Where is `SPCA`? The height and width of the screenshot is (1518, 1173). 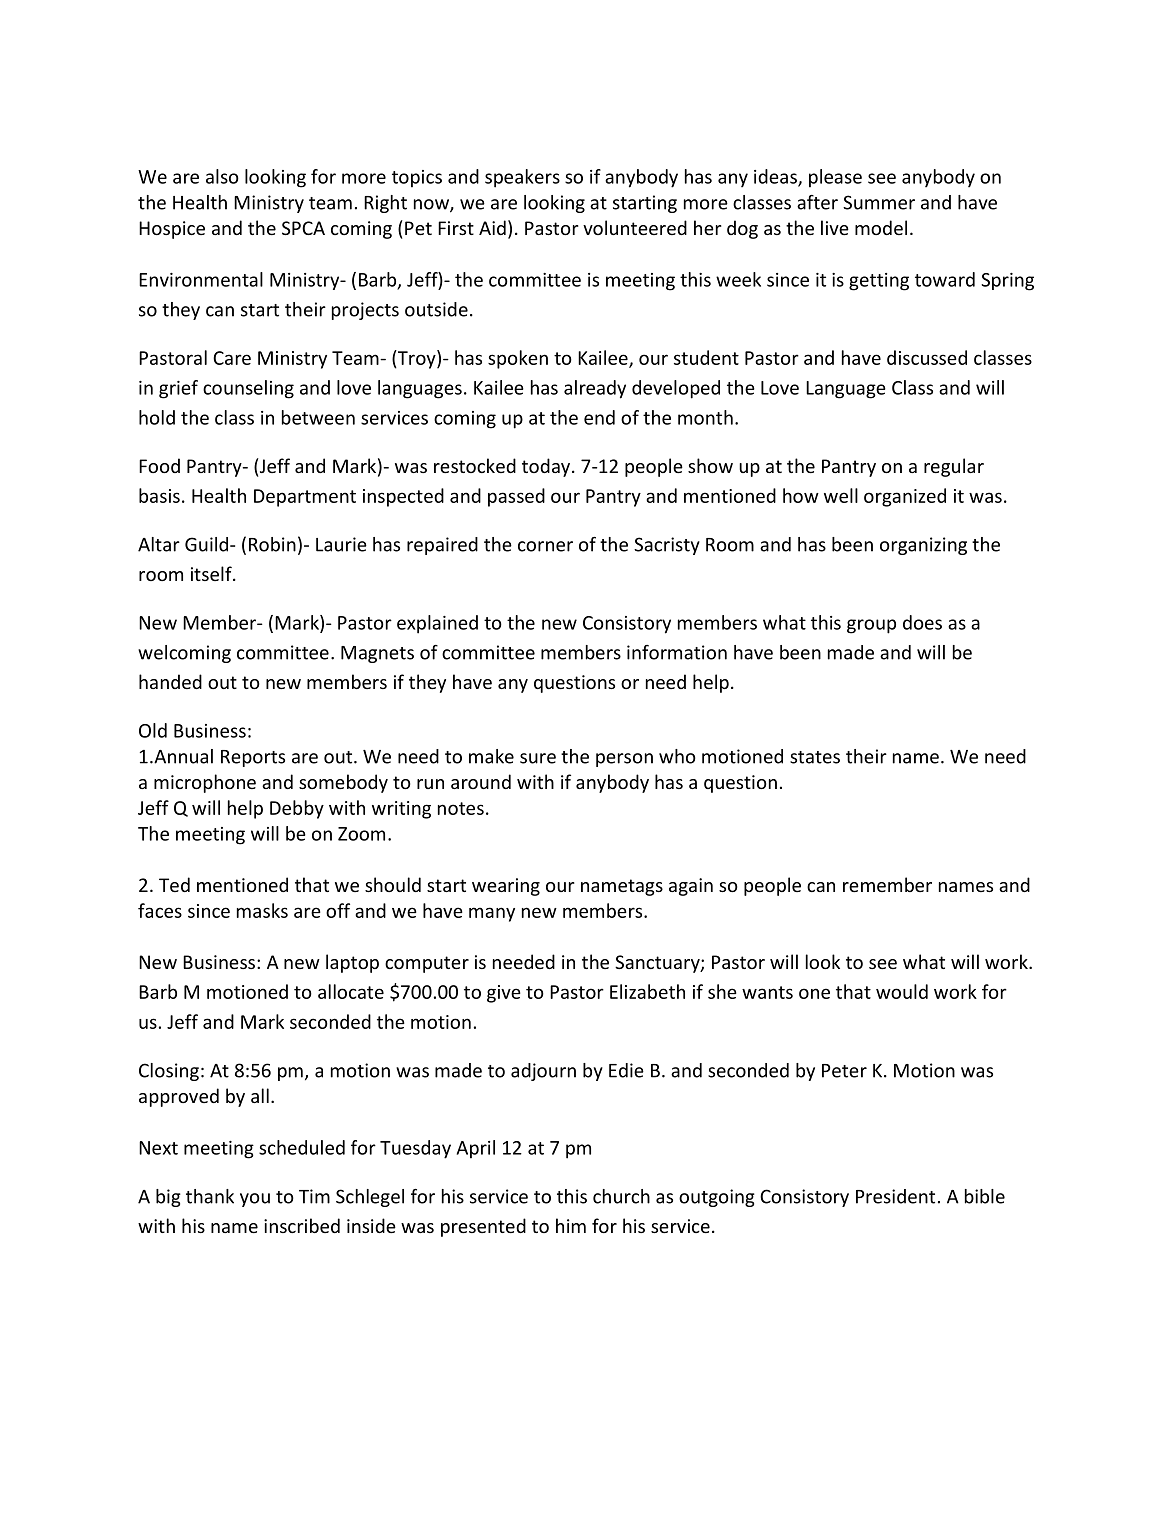 SPCA is located at coordinates (303, 228).
